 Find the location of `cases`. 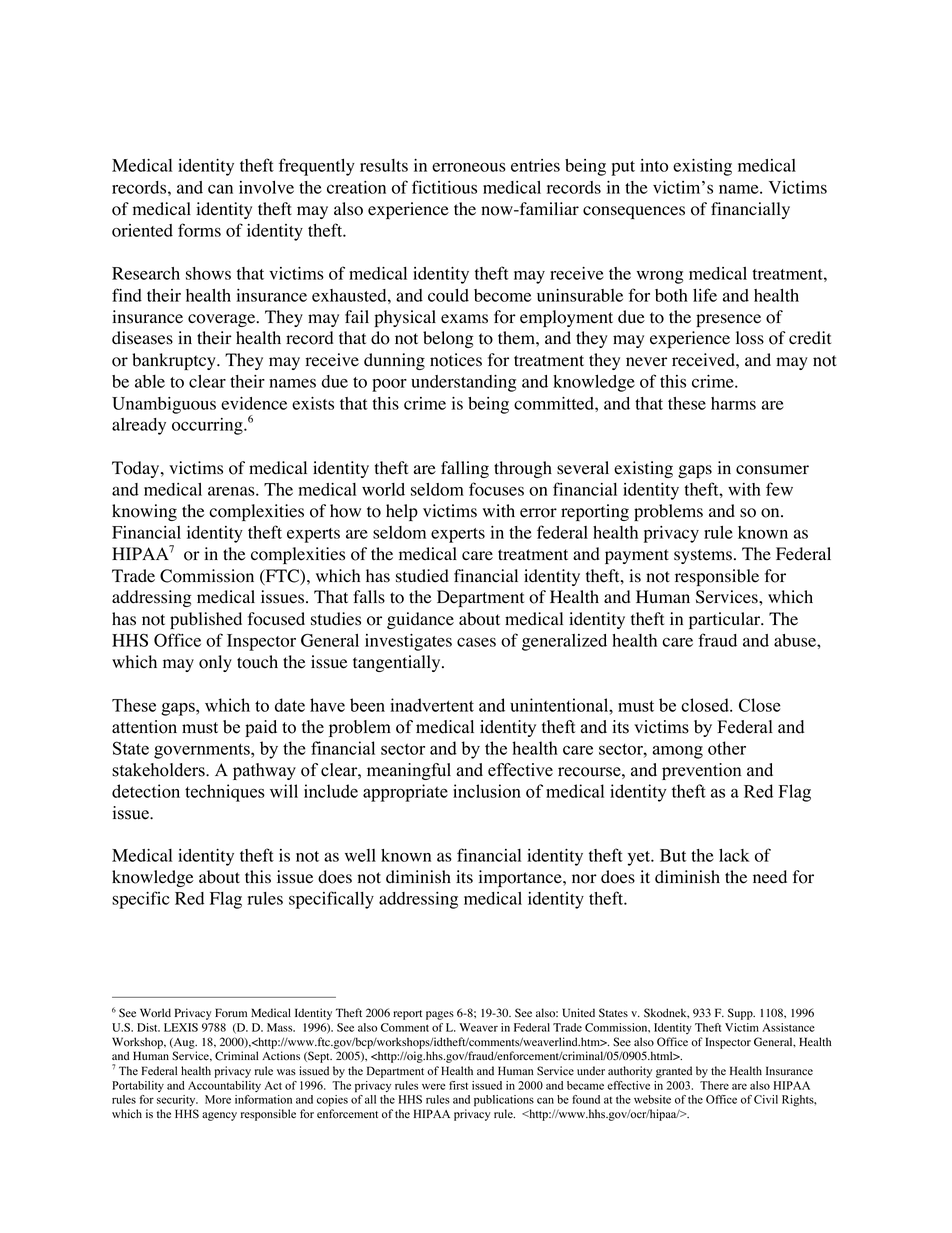

cases is located at coordinates (476, 642).
